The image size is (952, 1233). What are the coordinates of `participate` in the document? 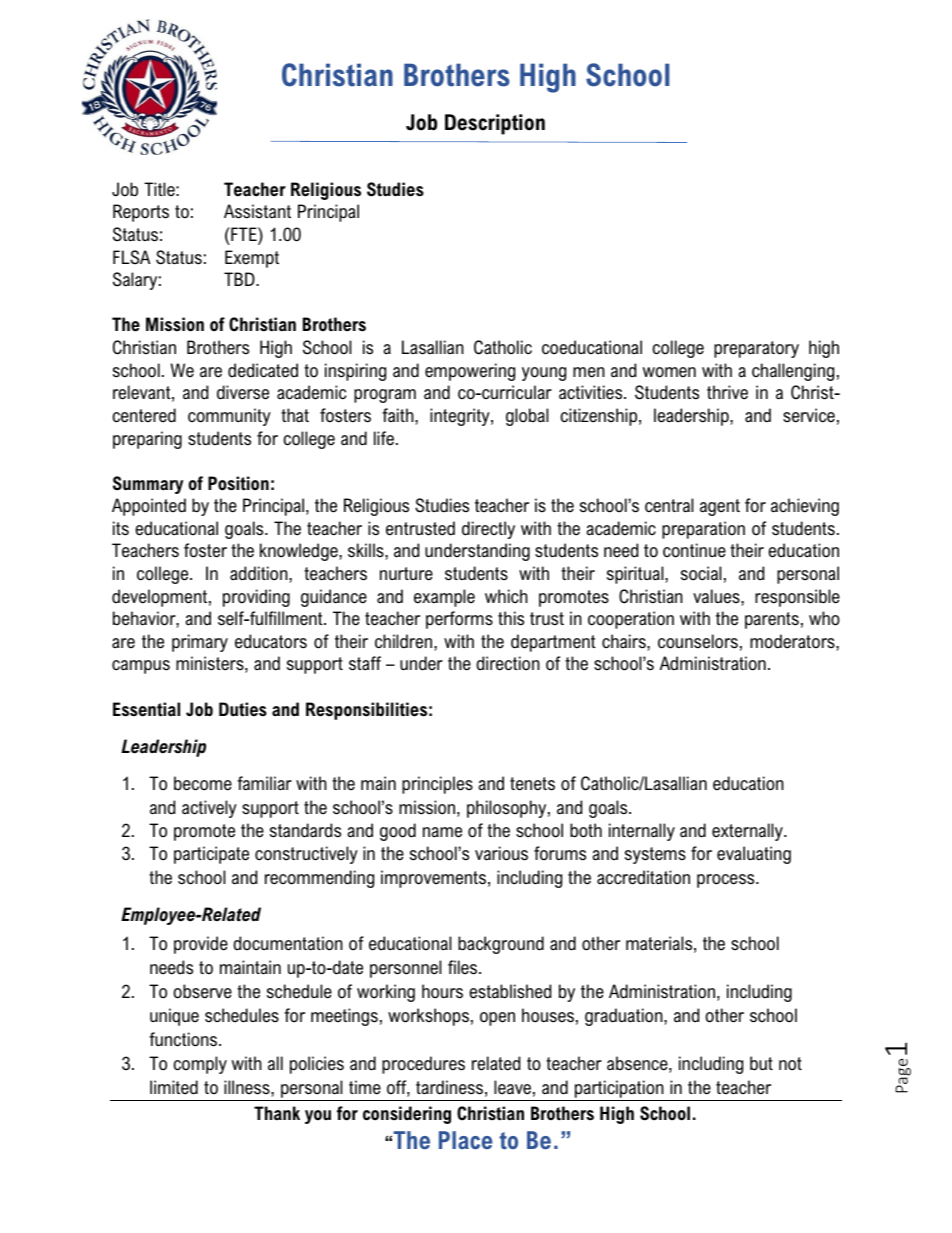 It's located at (211, 855).
